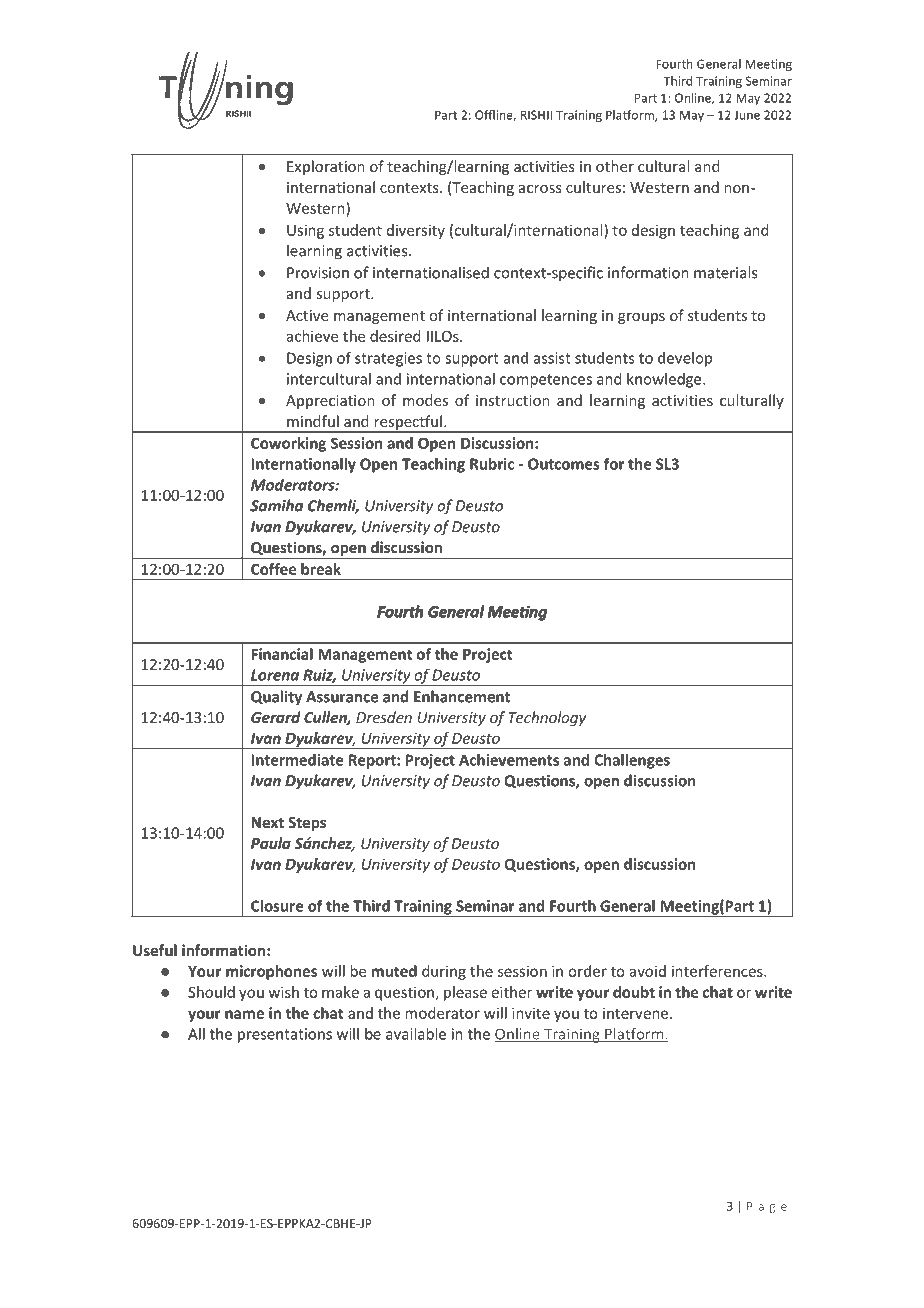 The width and height of the screenshot is (924, 1308). What do you see at coordinates (615, 166) in the screenshot?
I see `other` at bounding box center [615, 166].
